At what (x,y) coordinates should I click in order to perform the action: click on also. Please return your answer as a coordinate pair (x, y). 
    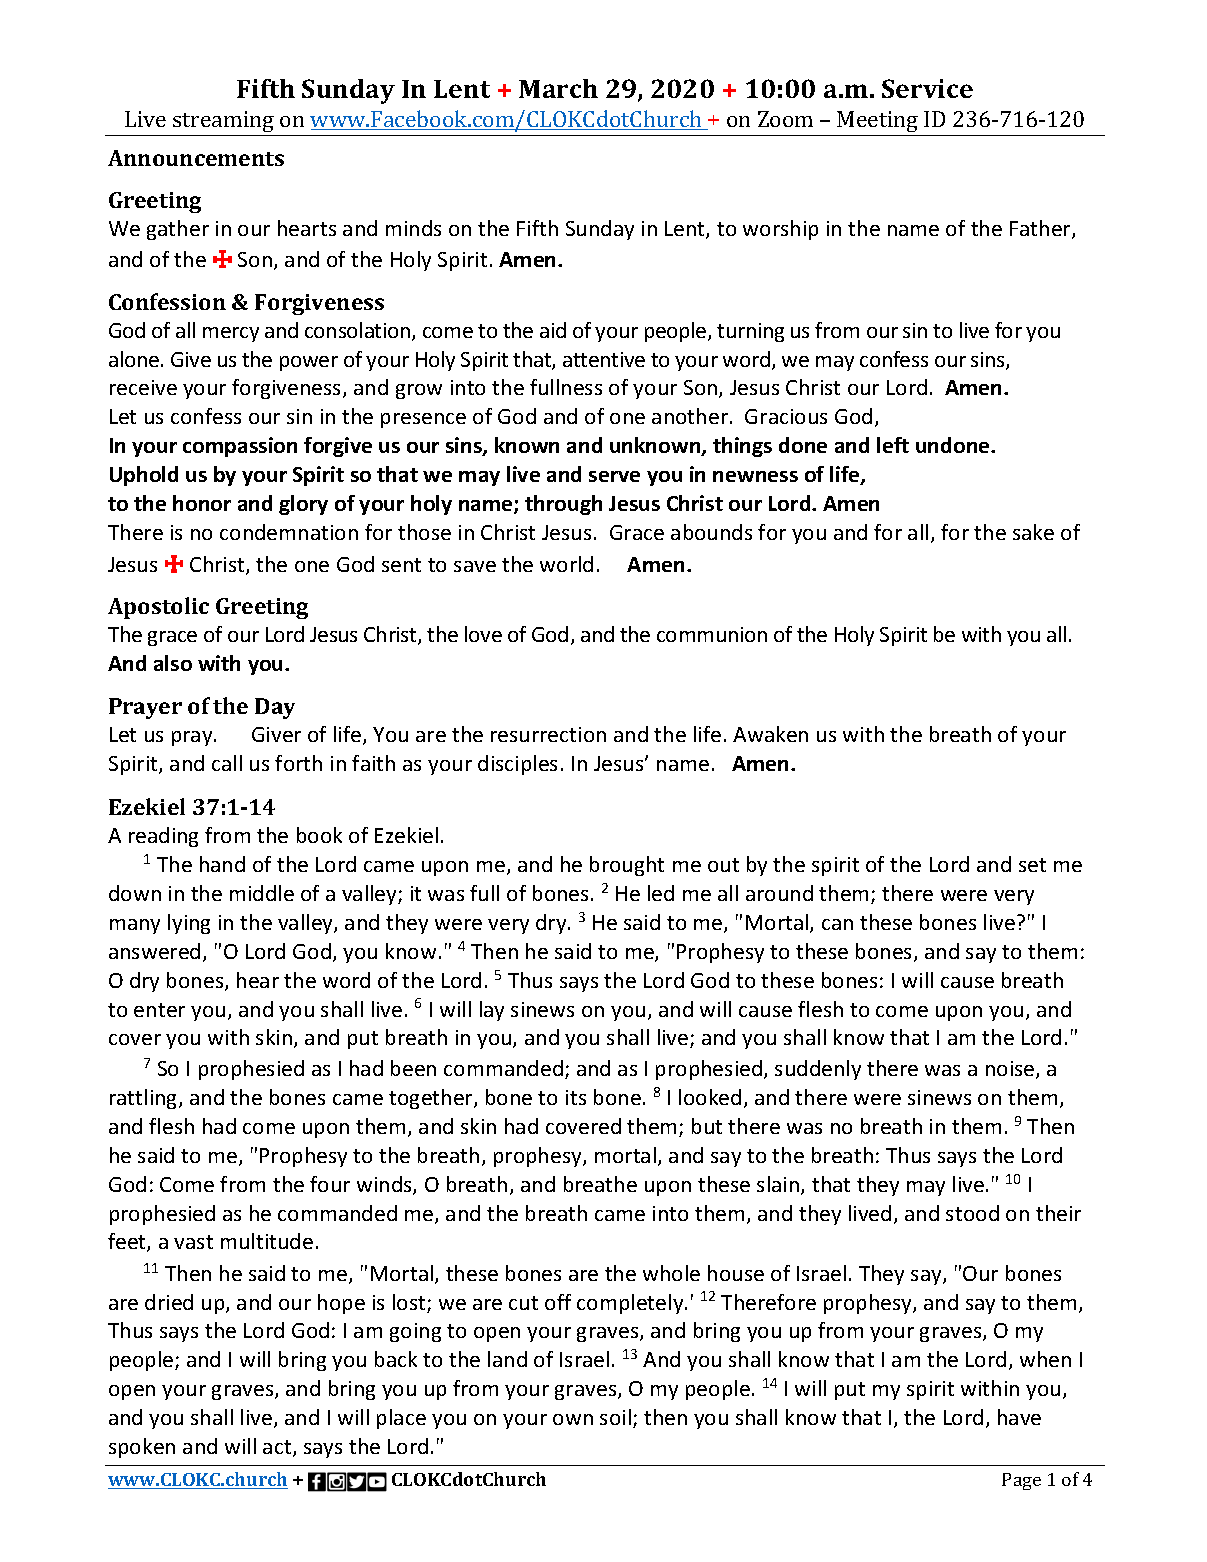
    Looking at the image, I should click on (173, 663).
